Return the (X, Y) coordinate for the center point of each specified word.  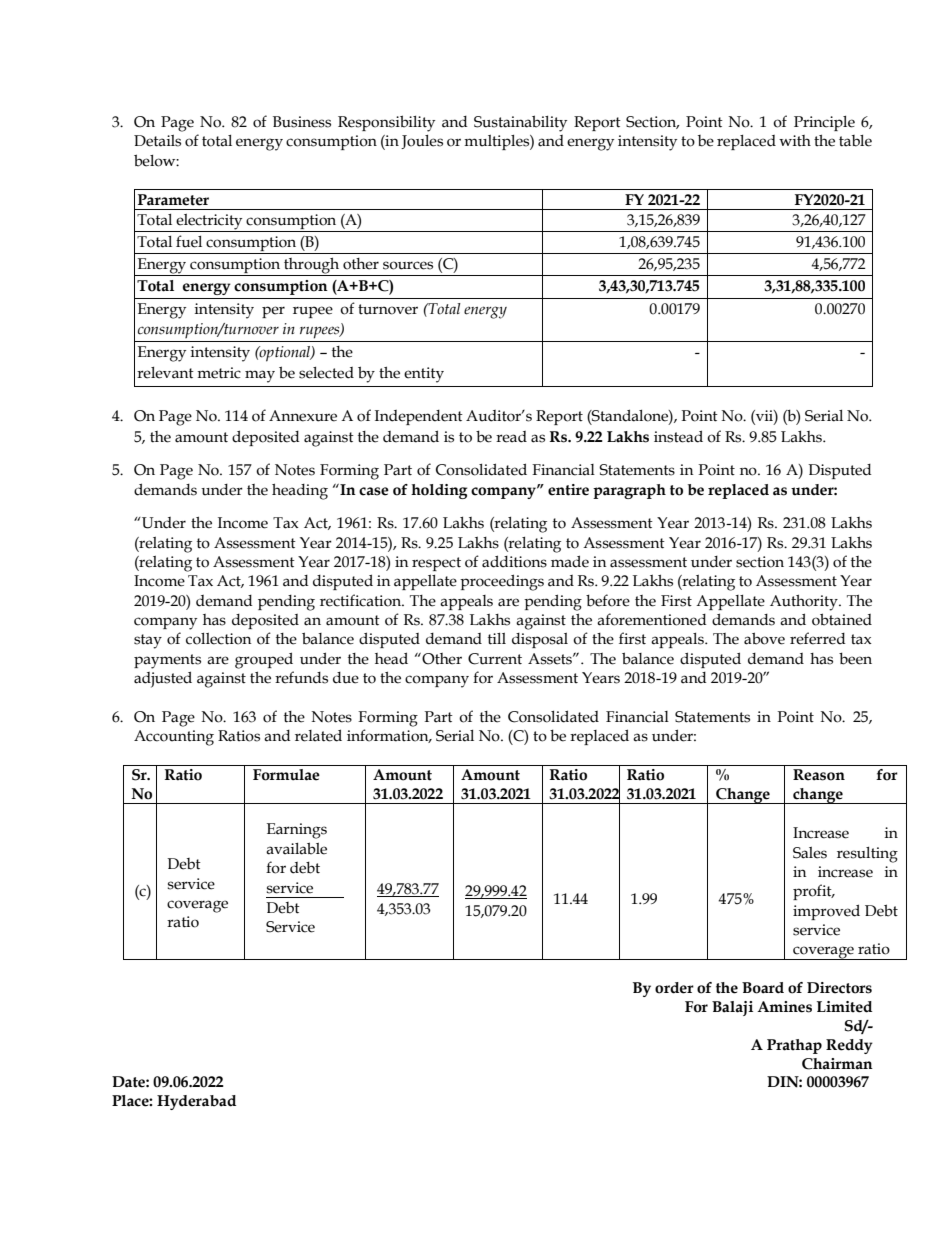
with (795, 141)
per (273, 312)
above (764, 638)
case (374, 491)
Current (495, 659)
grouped (264, 660)
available (296, 848)
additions (514, 561)
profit (813, 892)
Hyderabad (196, 1102)
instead (678, 436)
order (674, 988)
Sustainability (520, 123)
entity (424, 375)
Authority (805, 603)
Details (157, 141)
